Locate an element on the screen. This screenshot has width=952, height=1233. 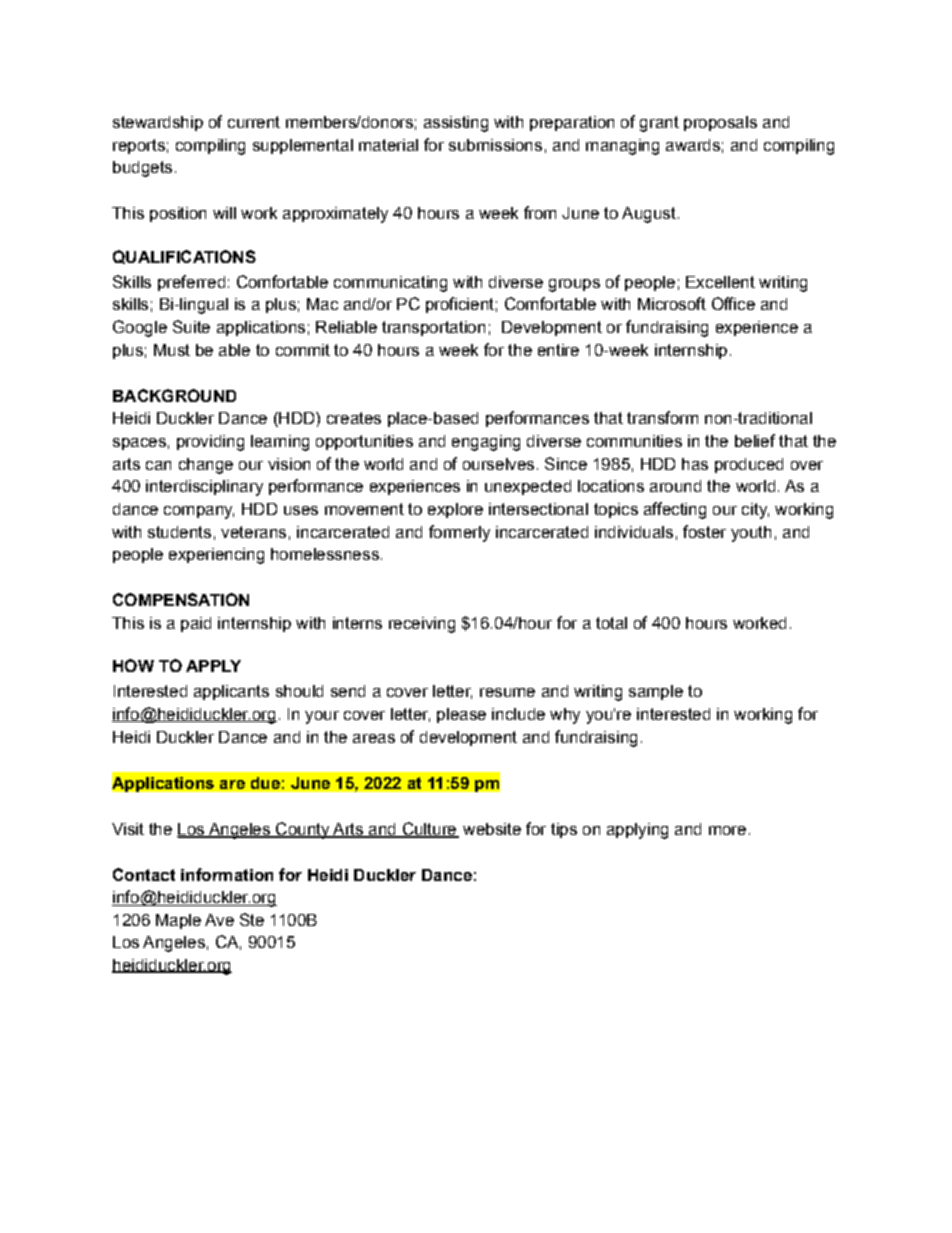
stewardship is located at coordinates (158, 123).
